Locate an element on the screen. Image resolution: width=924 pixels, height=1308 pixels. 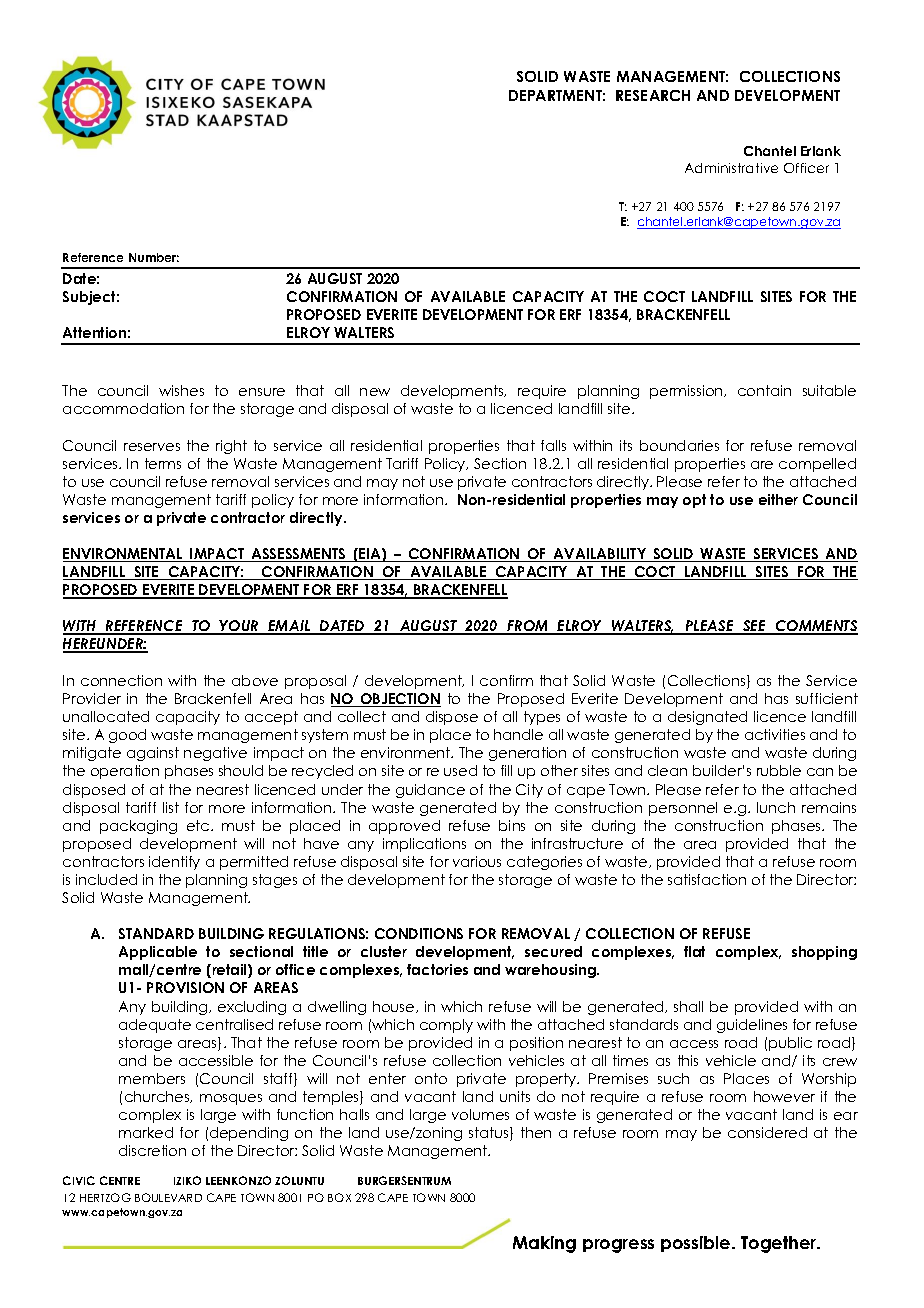
Making is located at coordinates (544, 1244).
